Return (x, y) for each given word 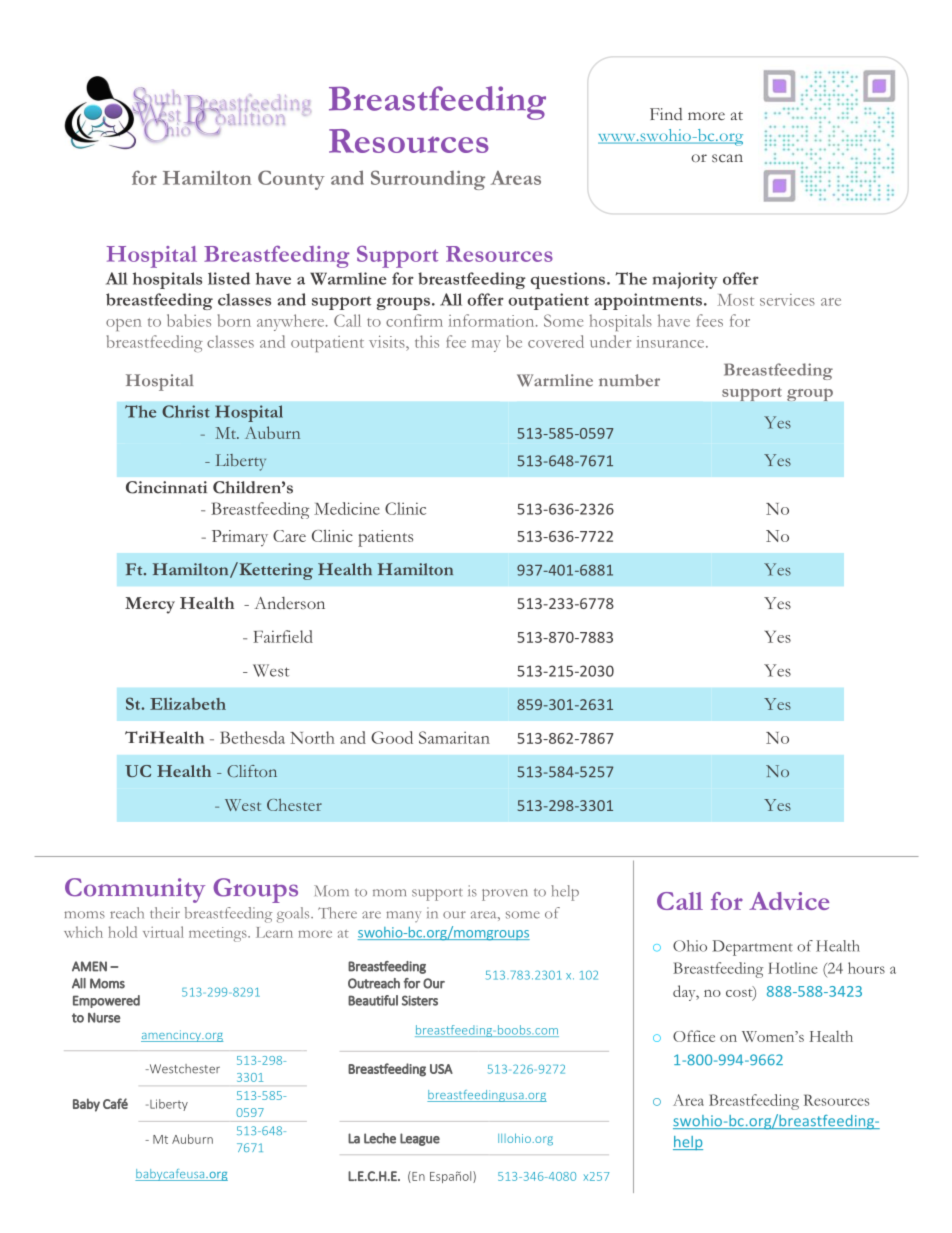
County (291, 180)
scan (727, 158)
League (420, 1139)
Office (694, 1036)
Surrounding (428, 180)
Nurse (104, 1018)
